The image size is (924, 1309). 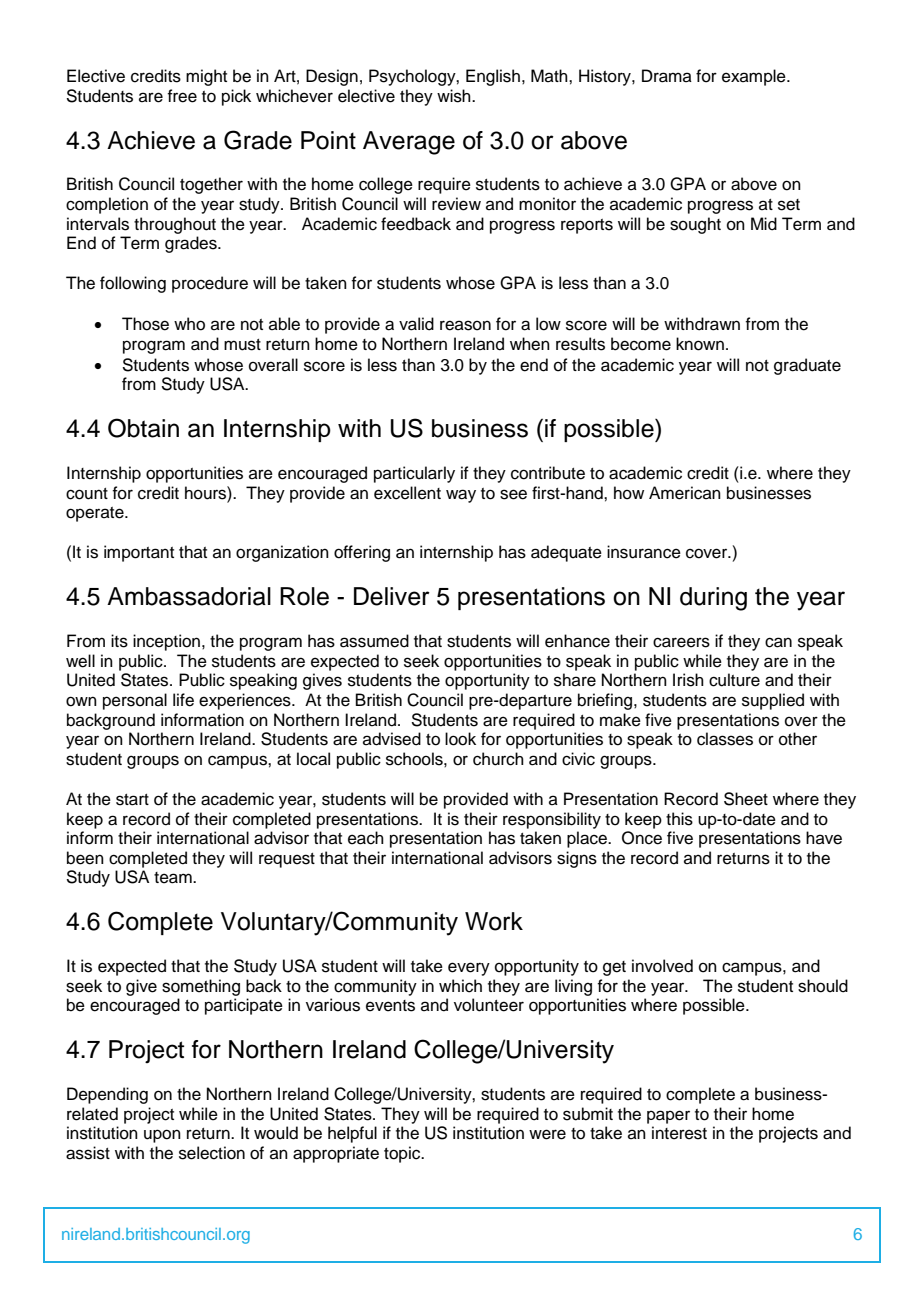 I want to click on example, so click(x=755, y=77).
